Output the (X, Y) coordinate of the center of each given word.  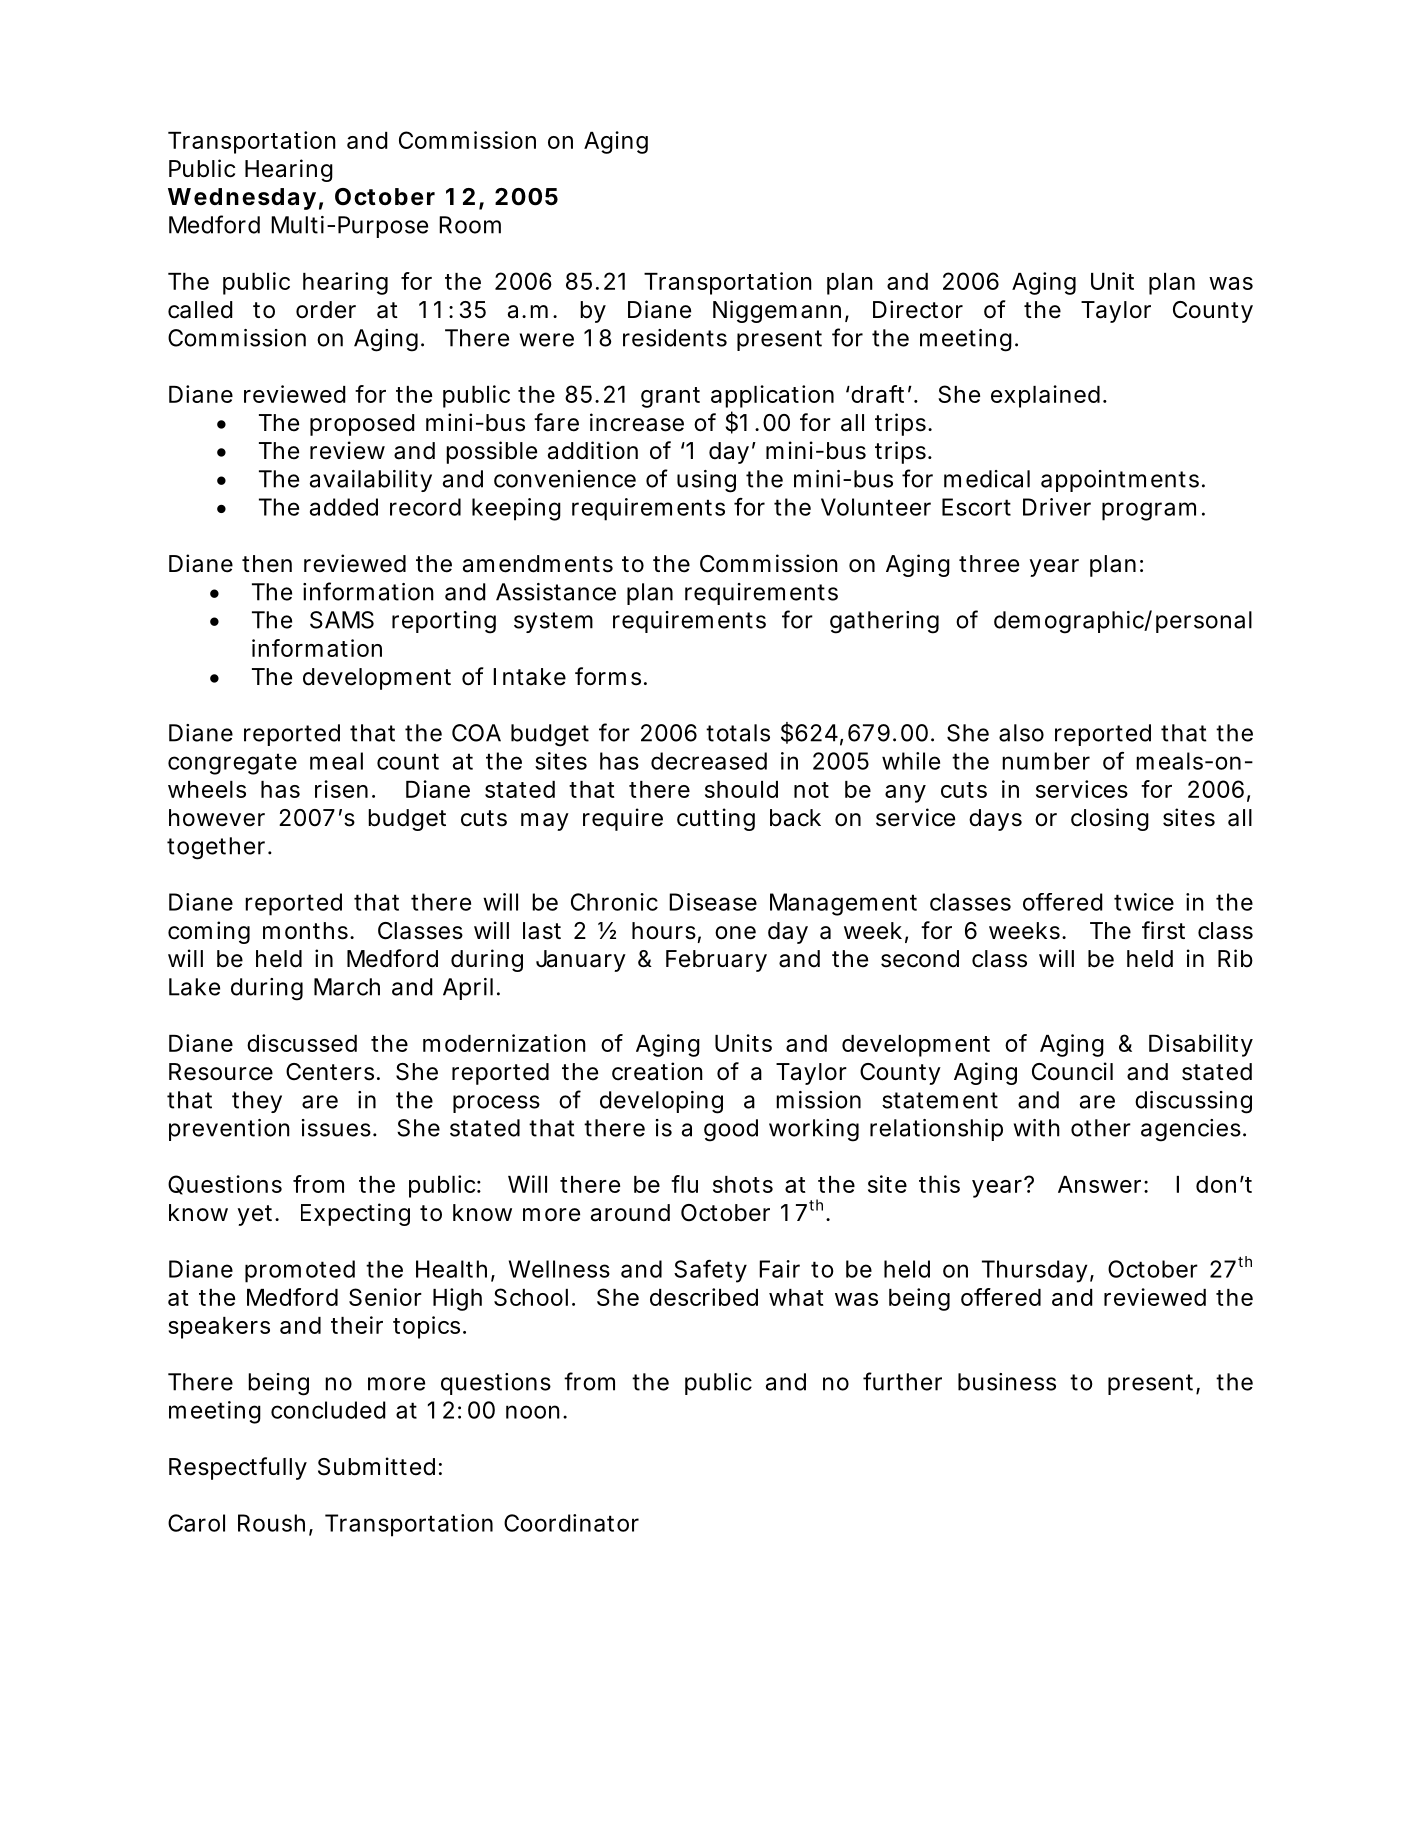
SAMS (342, 620)
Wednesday (242, 199)
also (1021, 733)
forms (608, 676)
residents (675, 338)
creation (657, 1071)
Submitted (376, 1466)
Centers (330, 1072)
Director (918, 309)
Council (1072, 1071)
